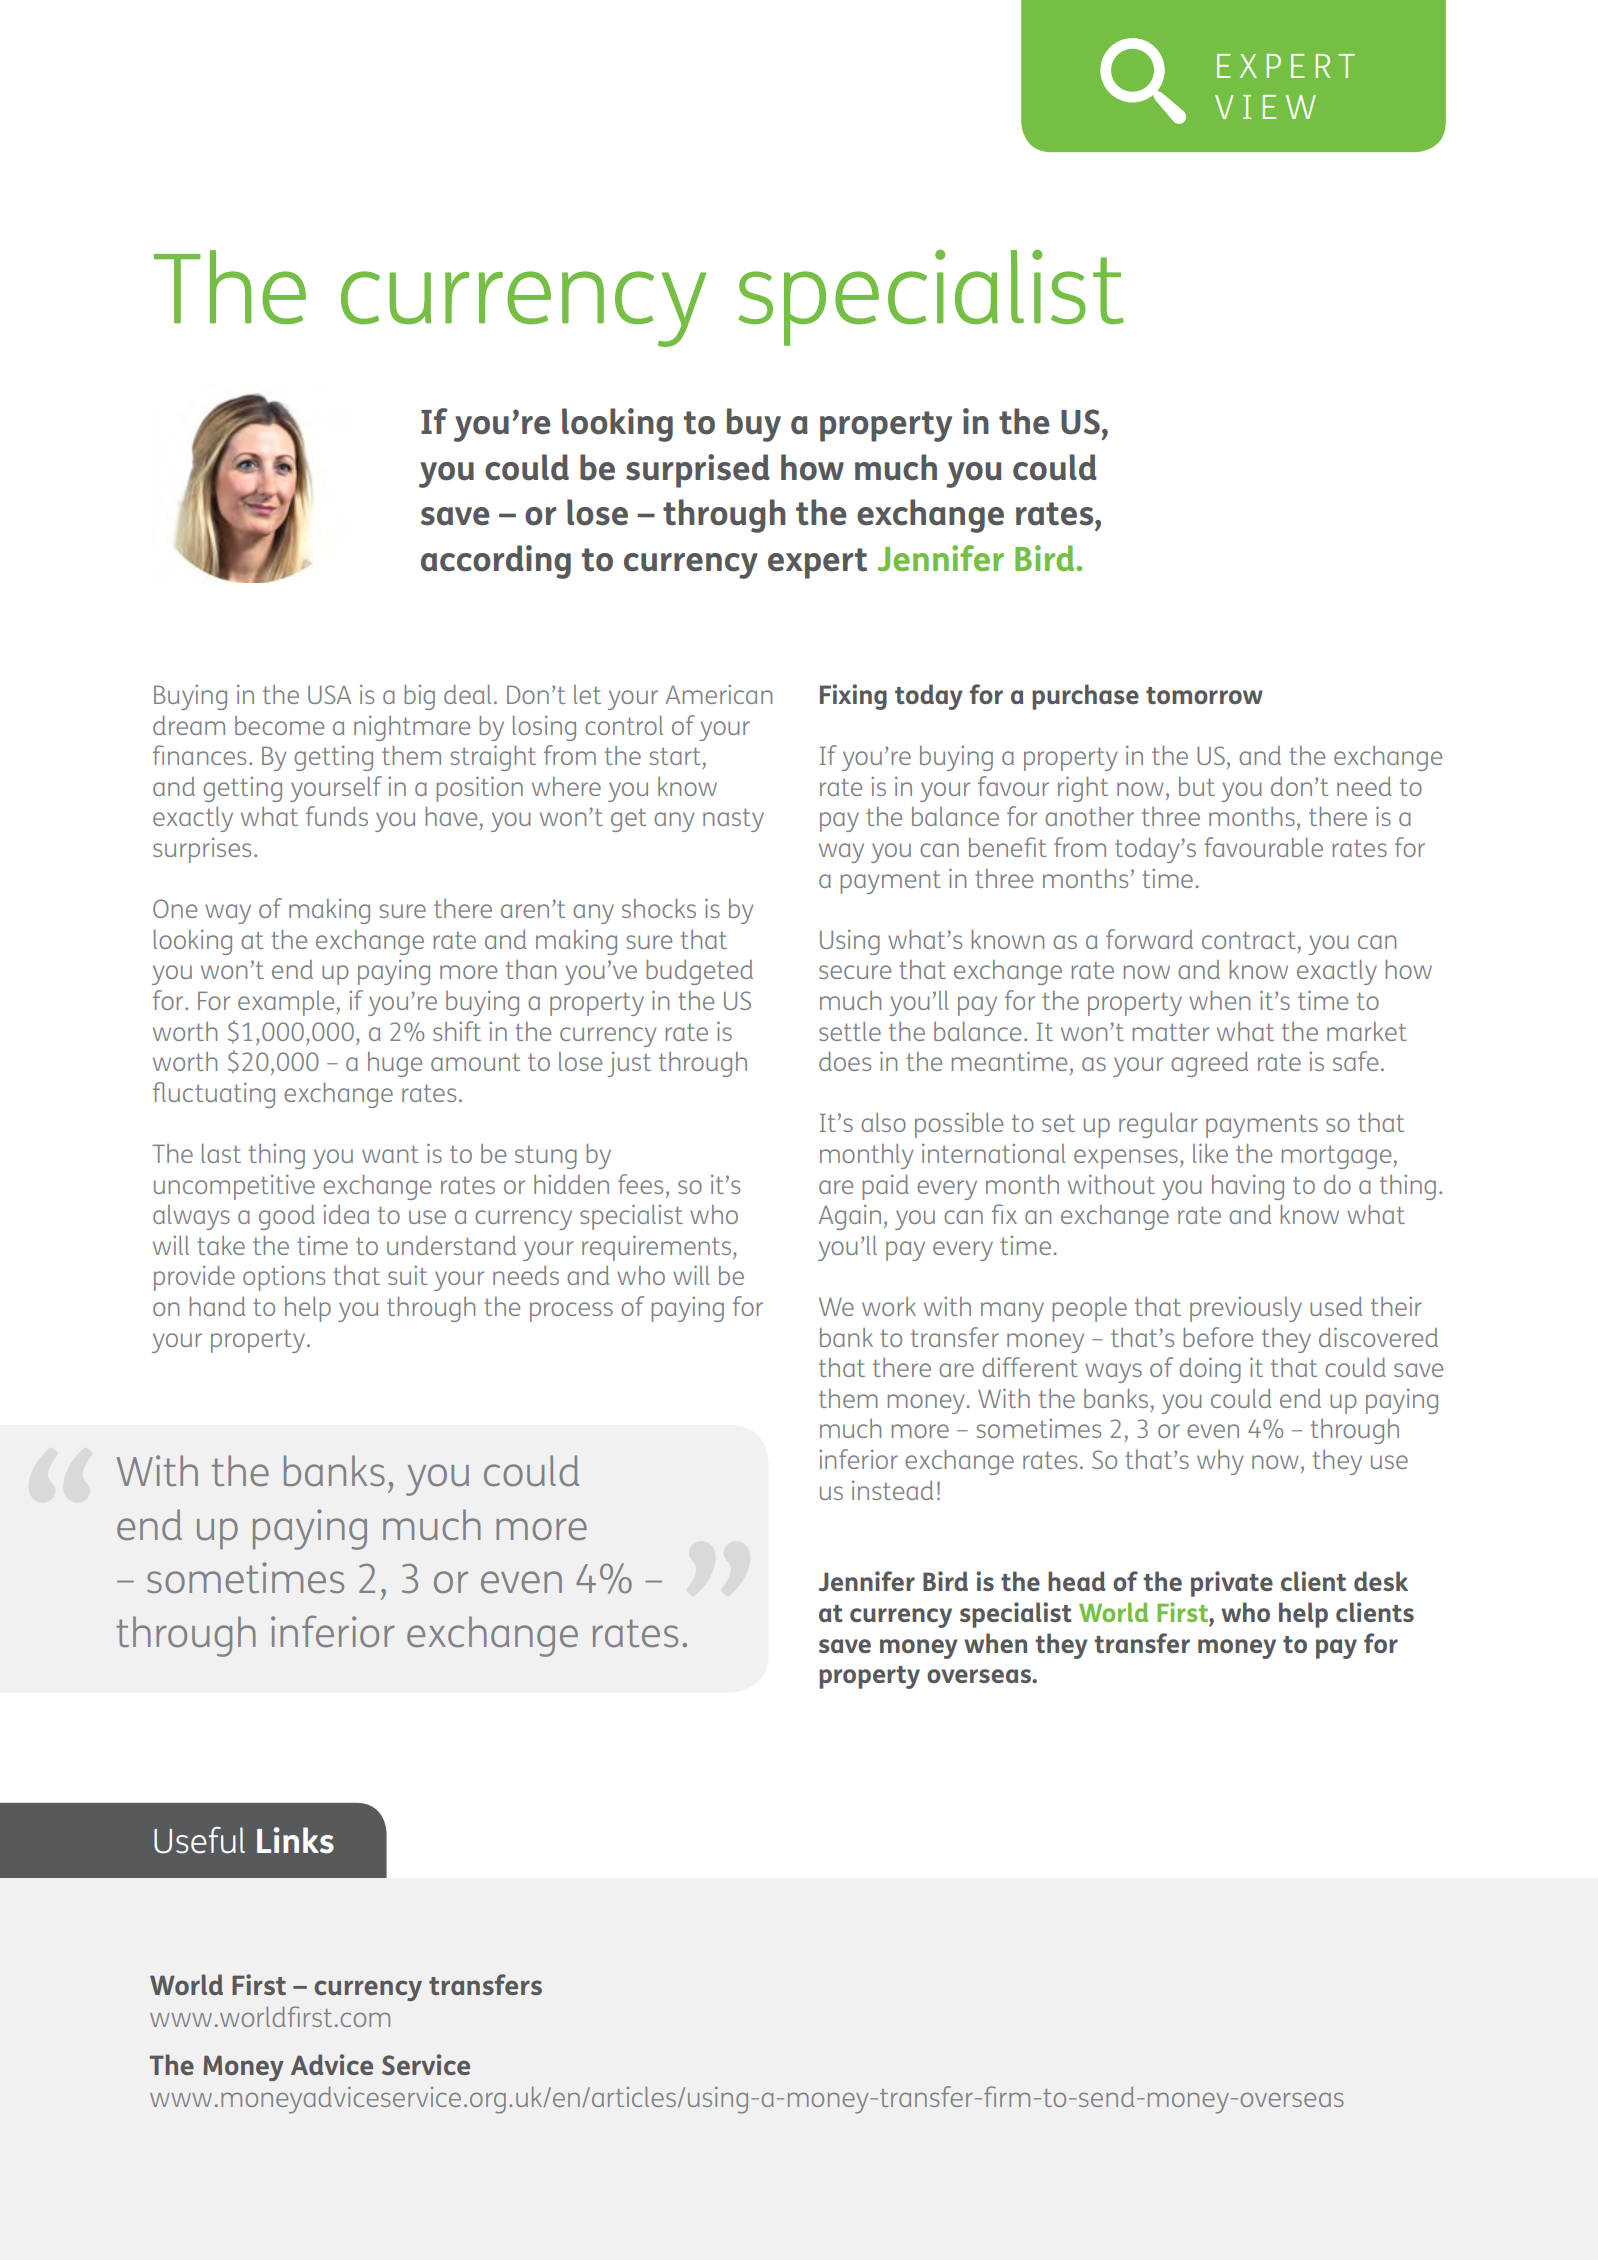  Describe the element at coordinates (346, 1214) in the page. I see `idea` at that location.
